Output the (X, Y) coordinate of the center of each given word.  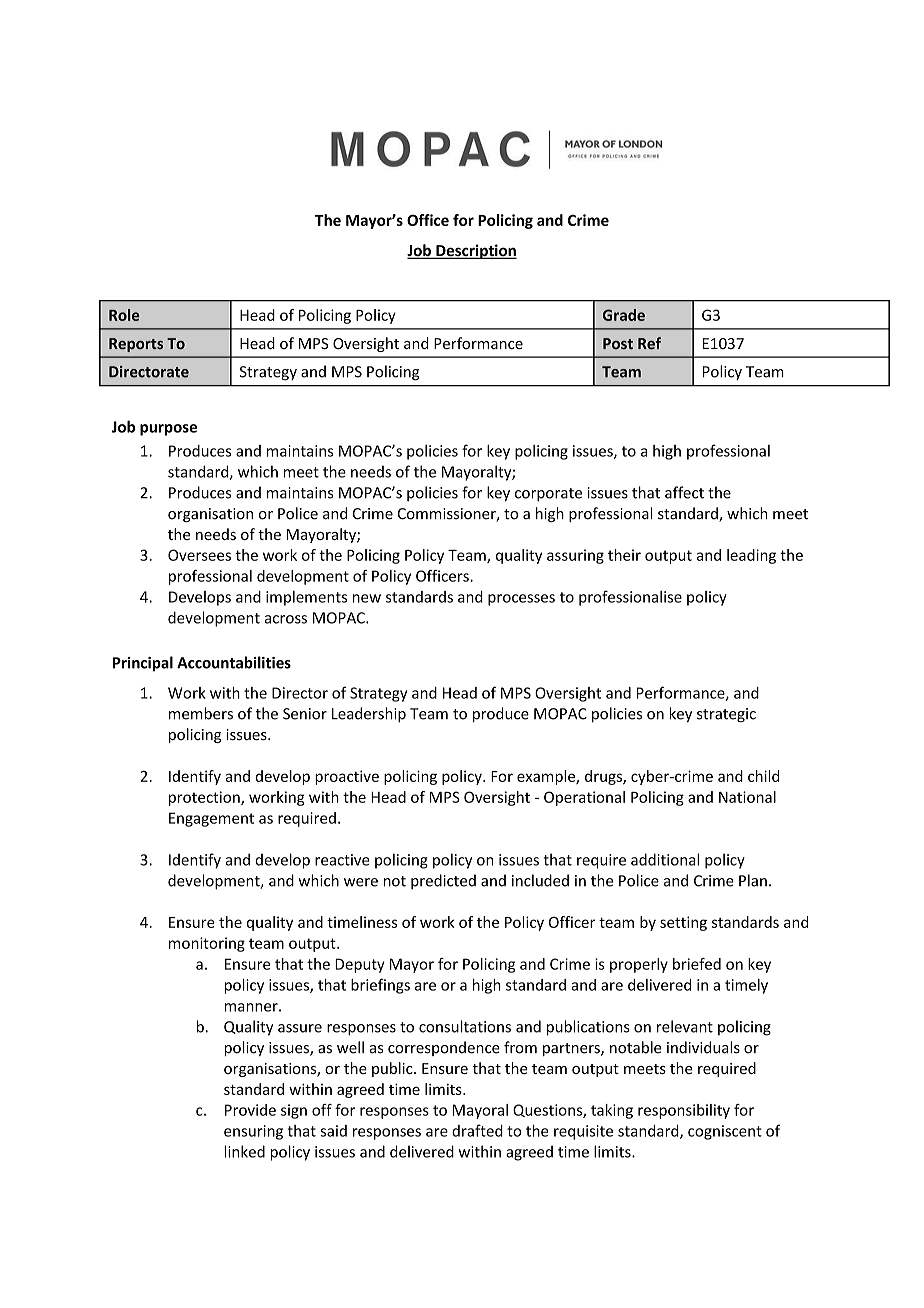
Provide (250, 1110)
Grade (624, 315)
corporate (548, 495)
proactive (347, 777)
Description (475, 251)
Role (124, 315)
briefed (697, 964)
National (747, 797)
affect (684, 492)
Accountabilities (234, 662)
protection (205, 798)
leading (751, 556)
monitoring (207, 944)
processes (521, 600)
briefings (380, 986)
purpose (168, 430)
